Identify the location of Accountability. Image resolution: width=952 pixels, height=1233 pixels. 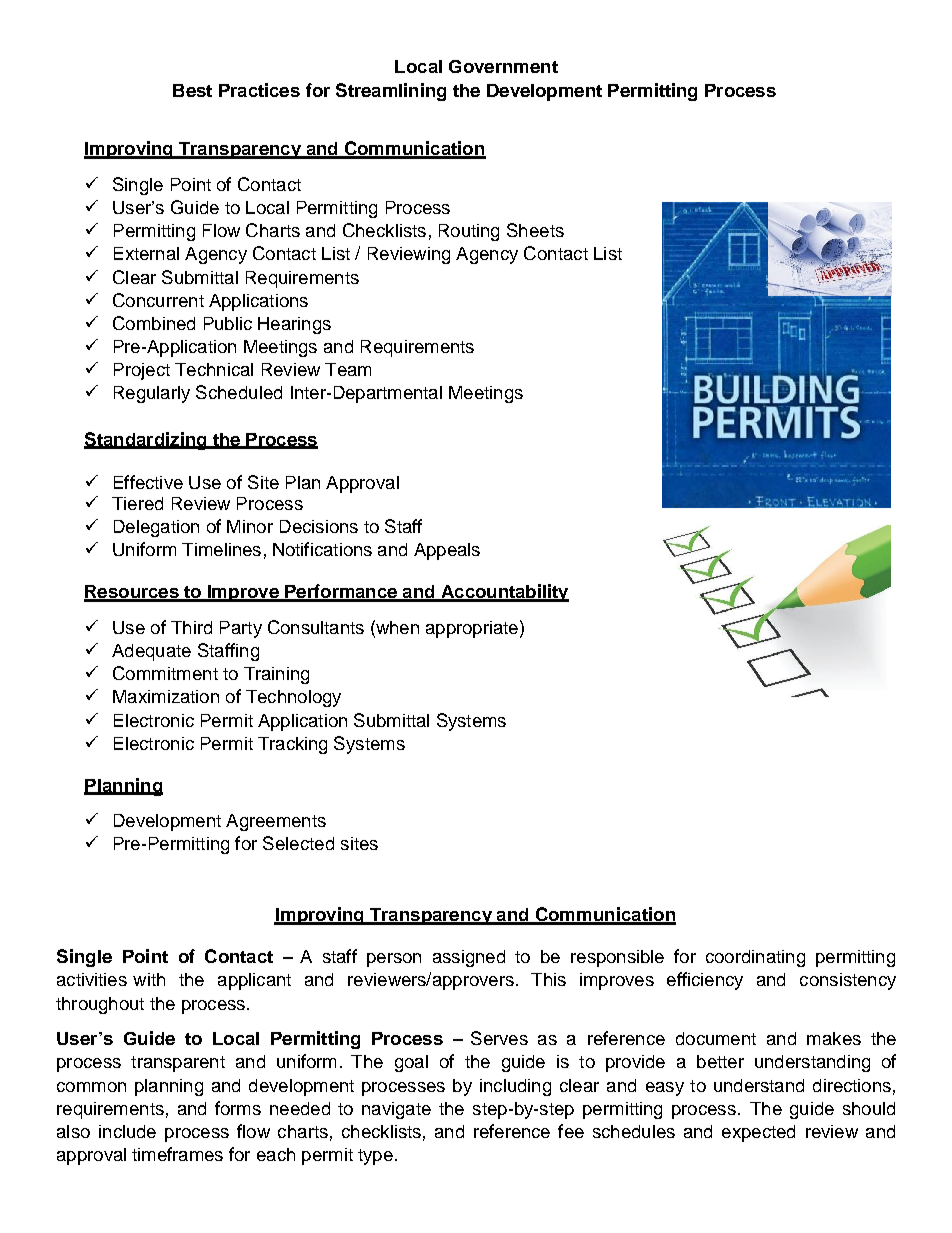
(504, 593).
